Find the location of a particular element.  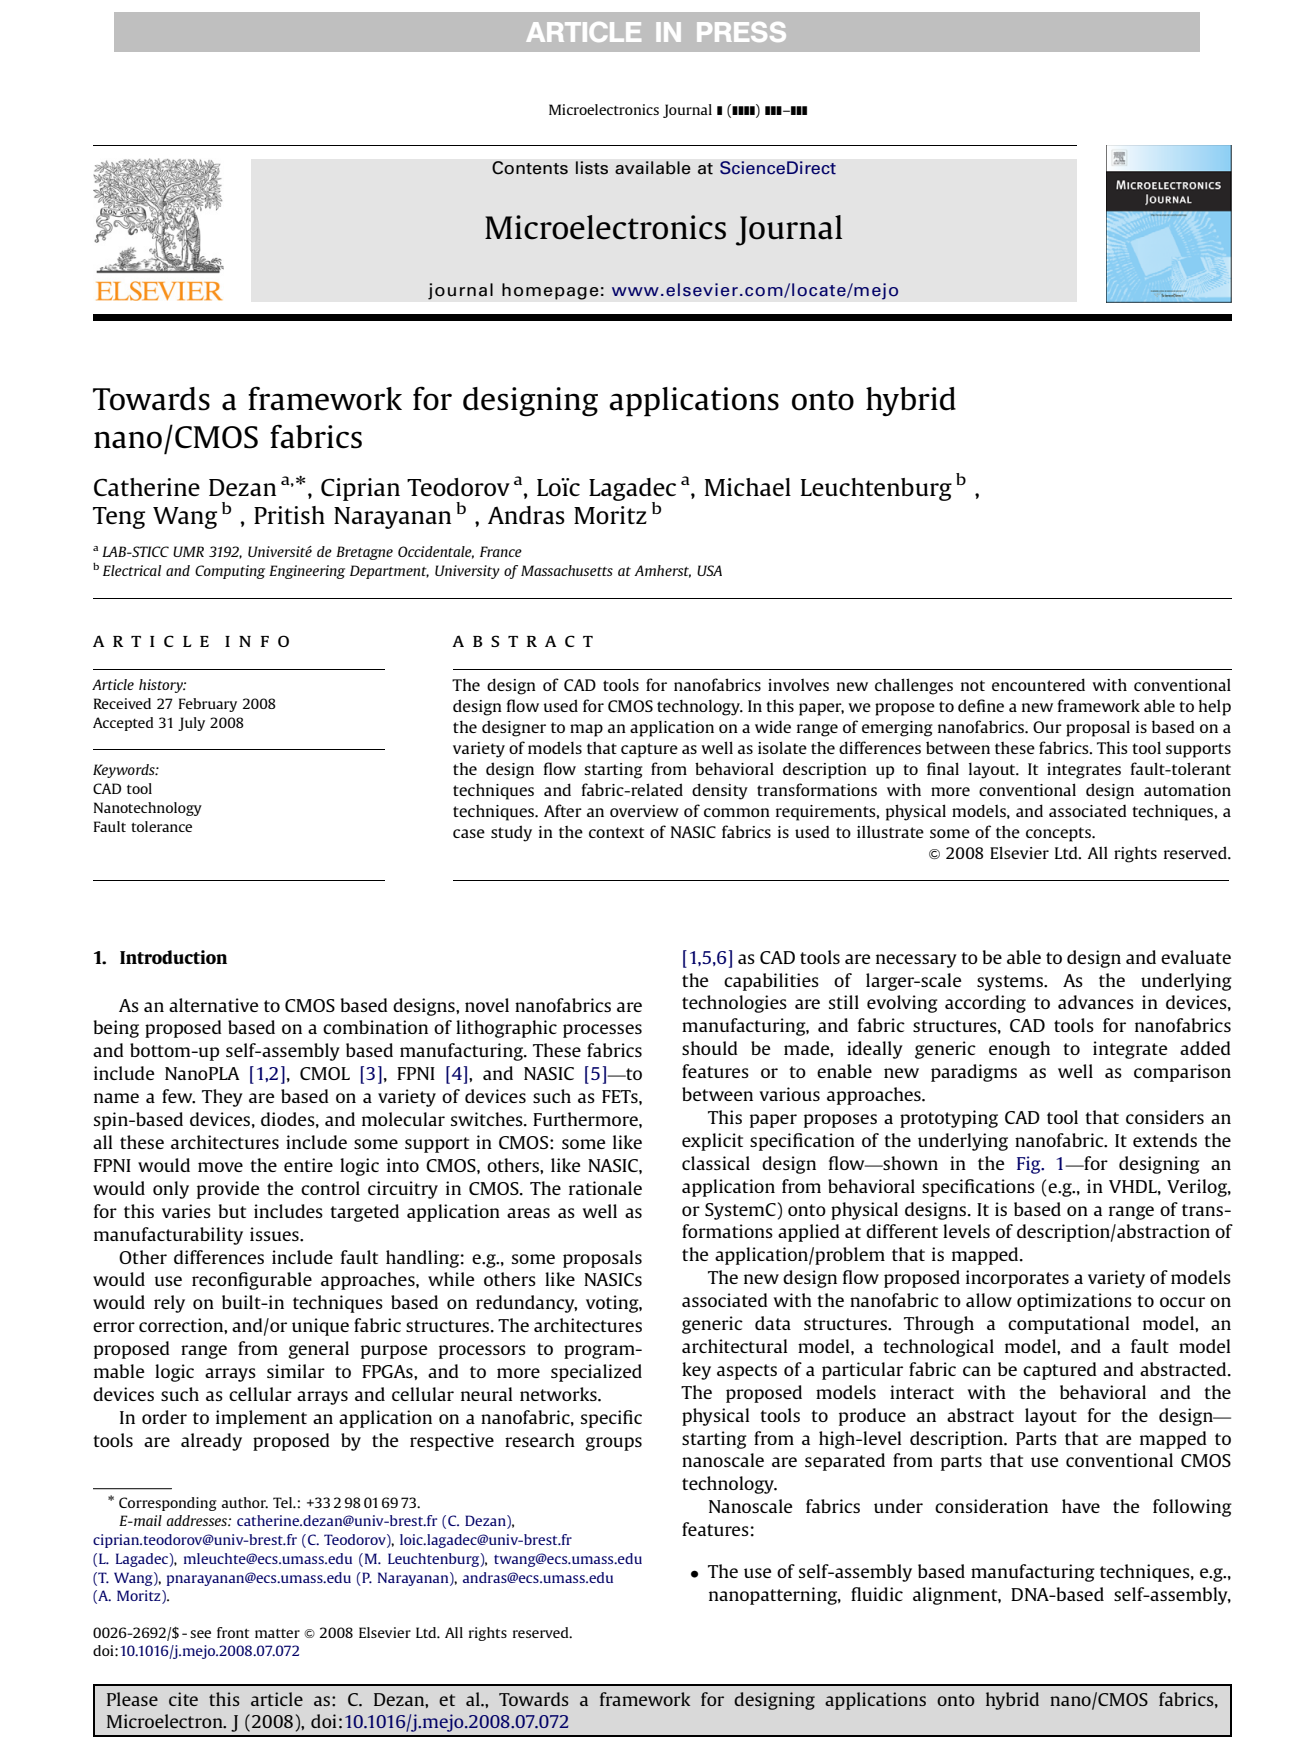

Contents is located at coordinates (530, 168).
